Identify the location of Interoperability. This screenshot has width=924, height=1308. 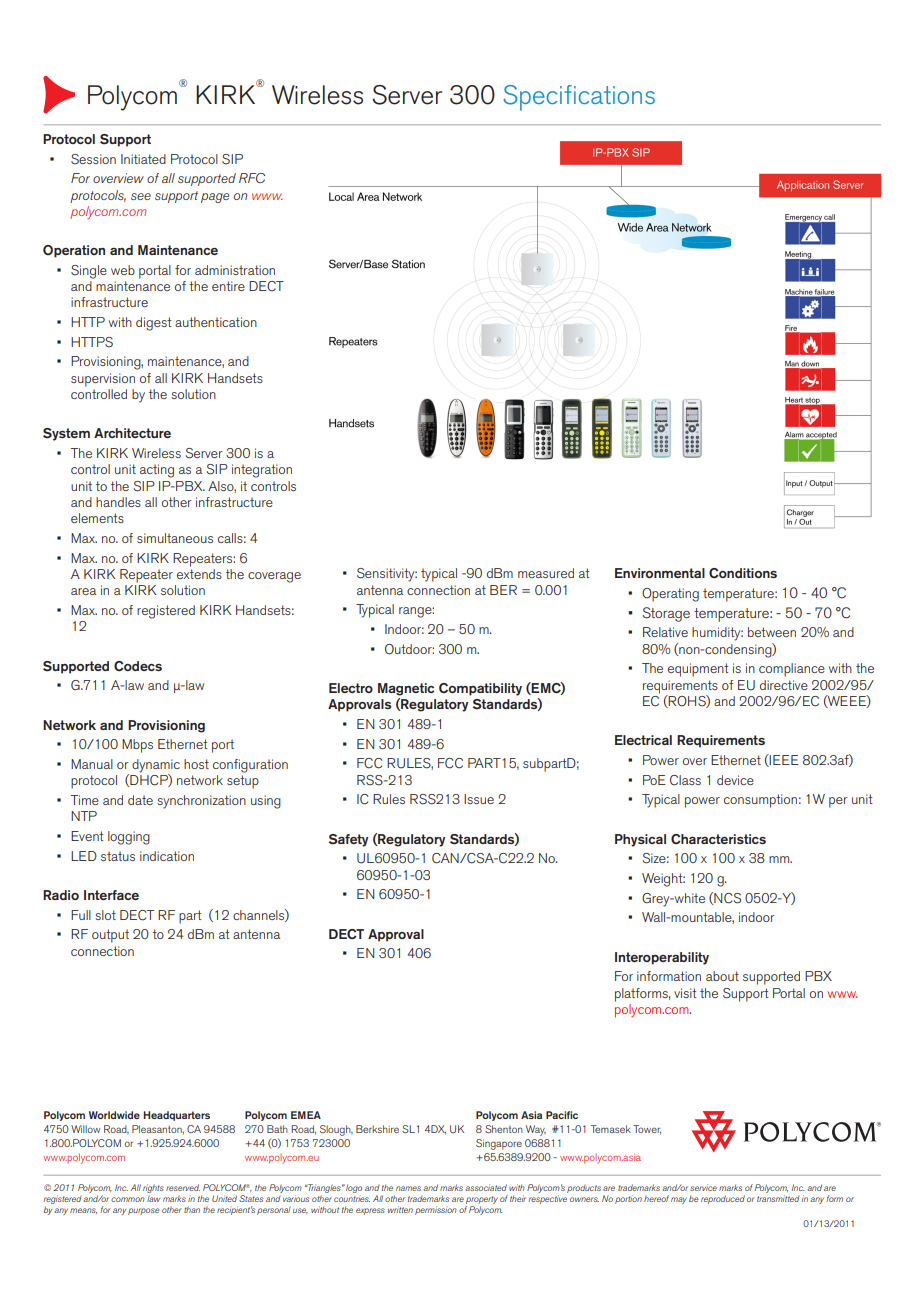
(662, 958).
